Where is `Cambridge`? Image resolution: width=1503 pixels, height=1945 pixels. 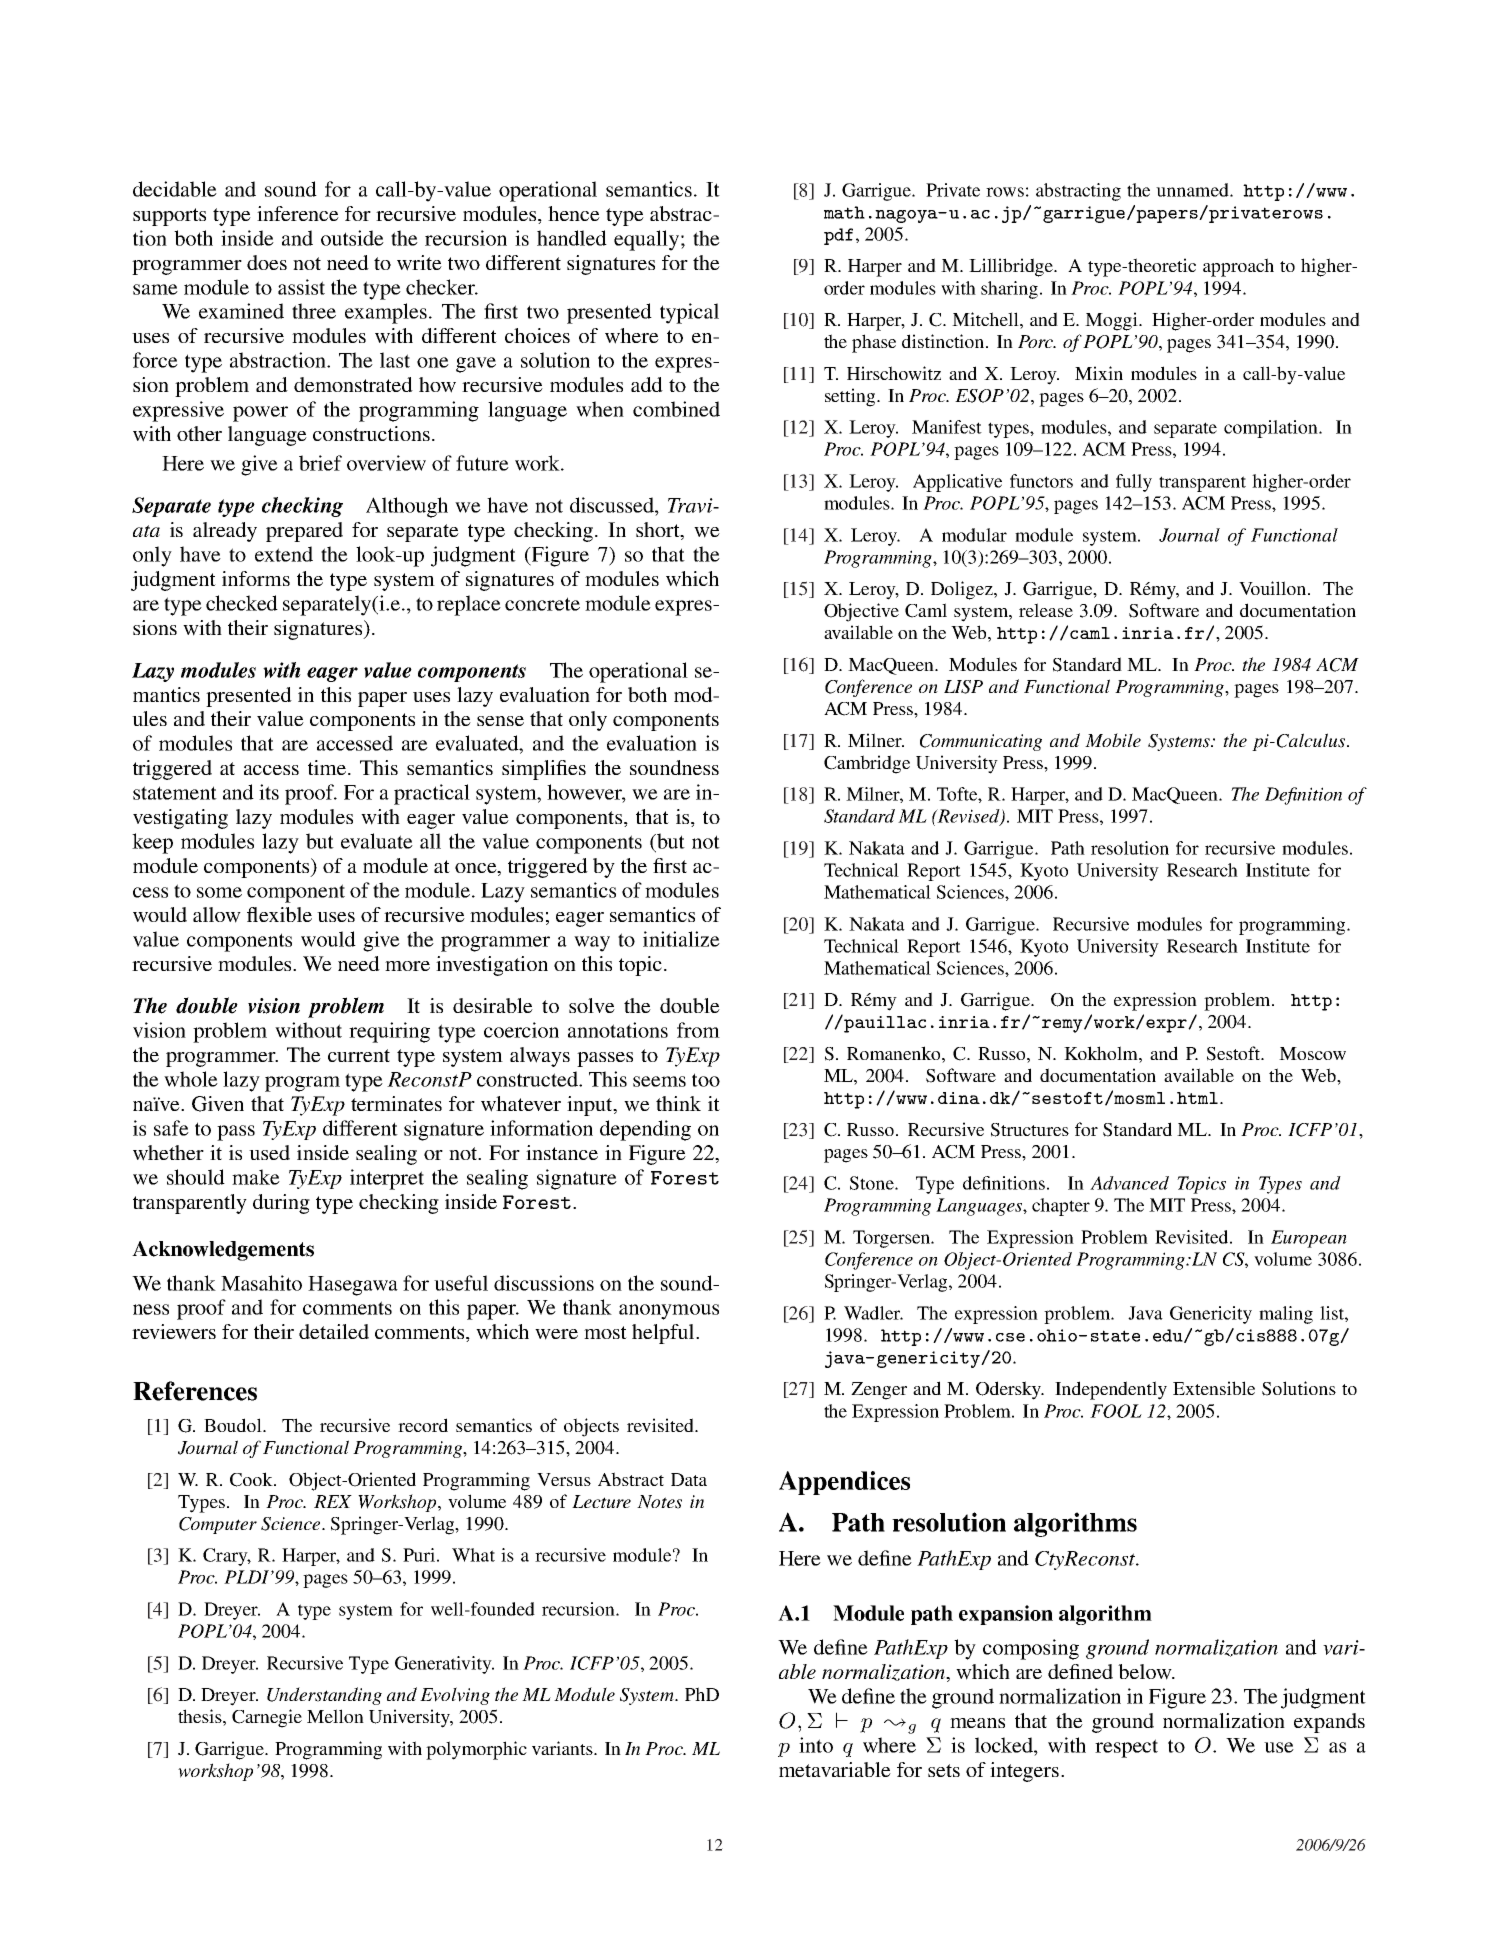 Cambridge is located at coordinates (867, 764).
